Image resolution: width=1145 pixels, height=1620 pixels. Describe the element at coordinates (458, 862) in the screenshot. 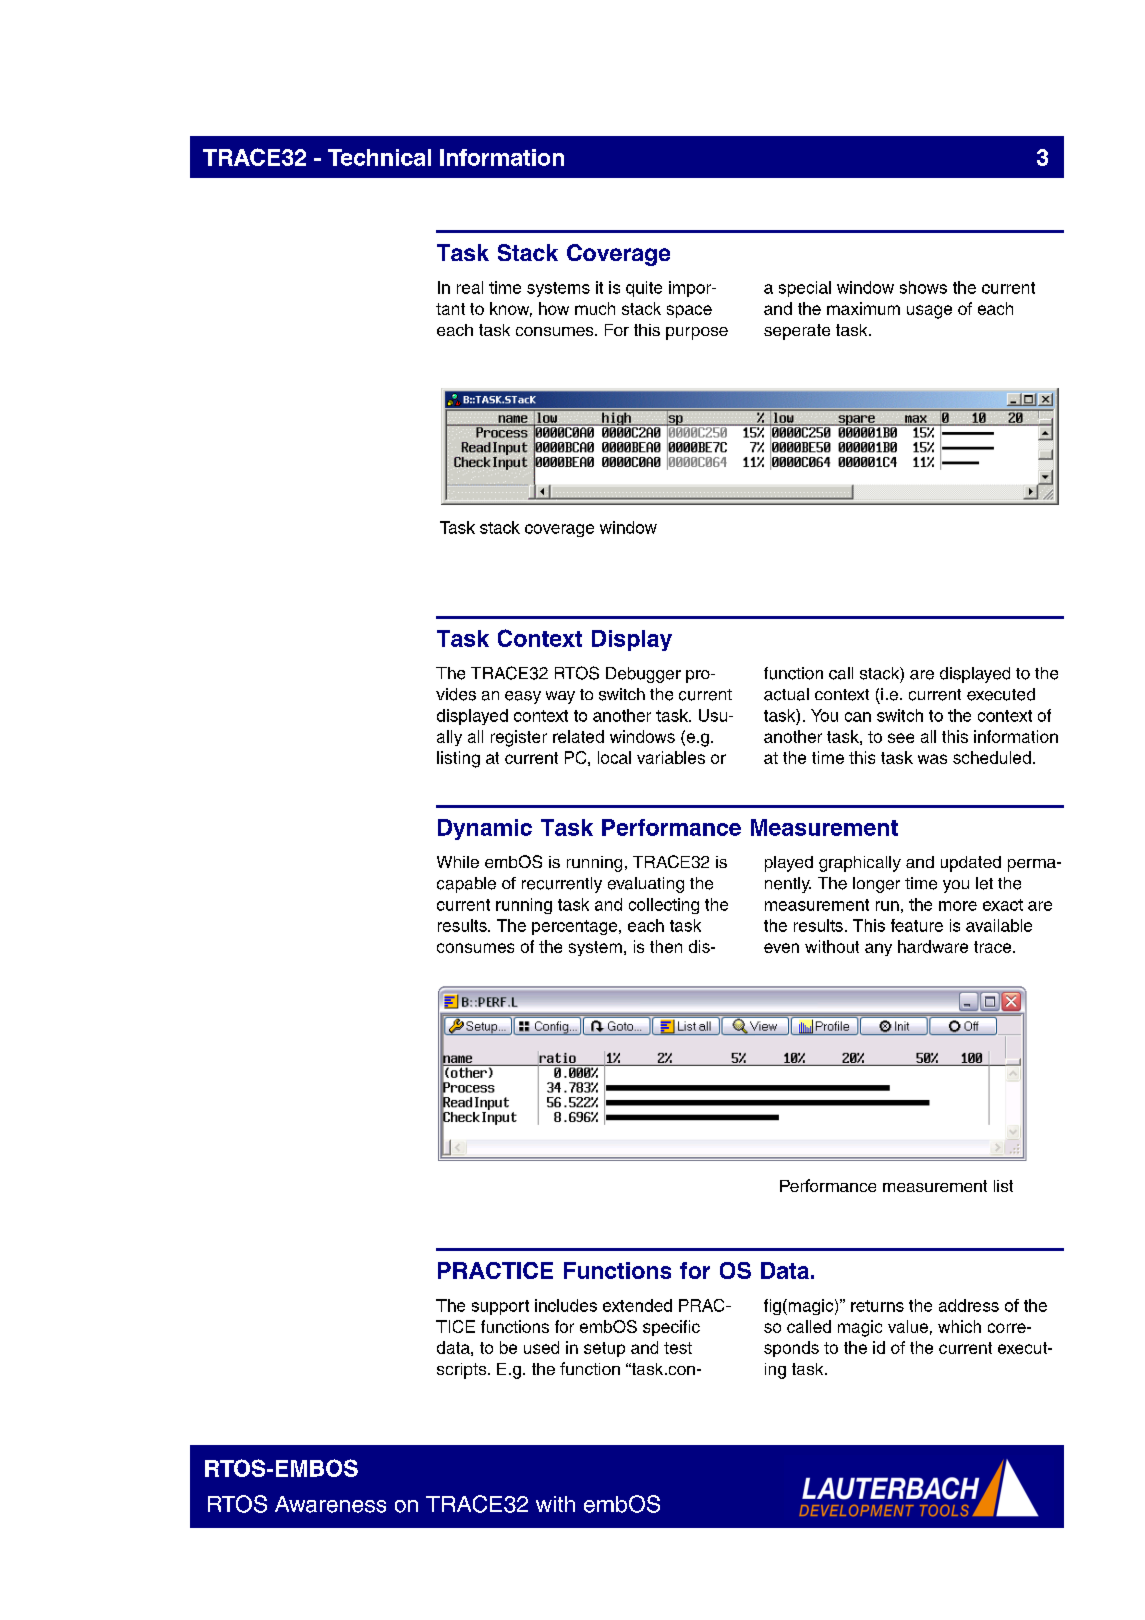

I see `While` at that location.
